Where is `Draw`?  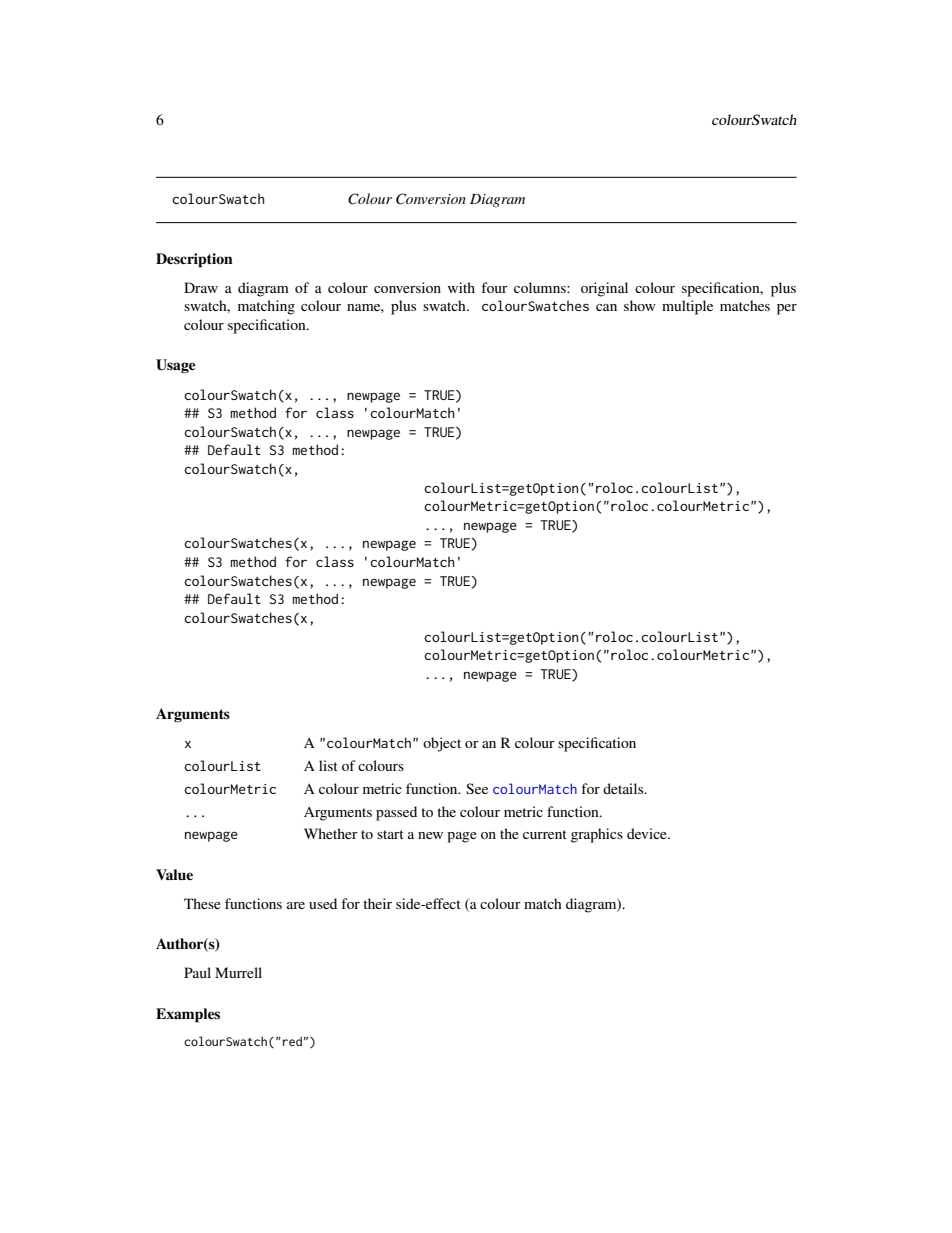
Draw is located at coordinates (201, 287).
